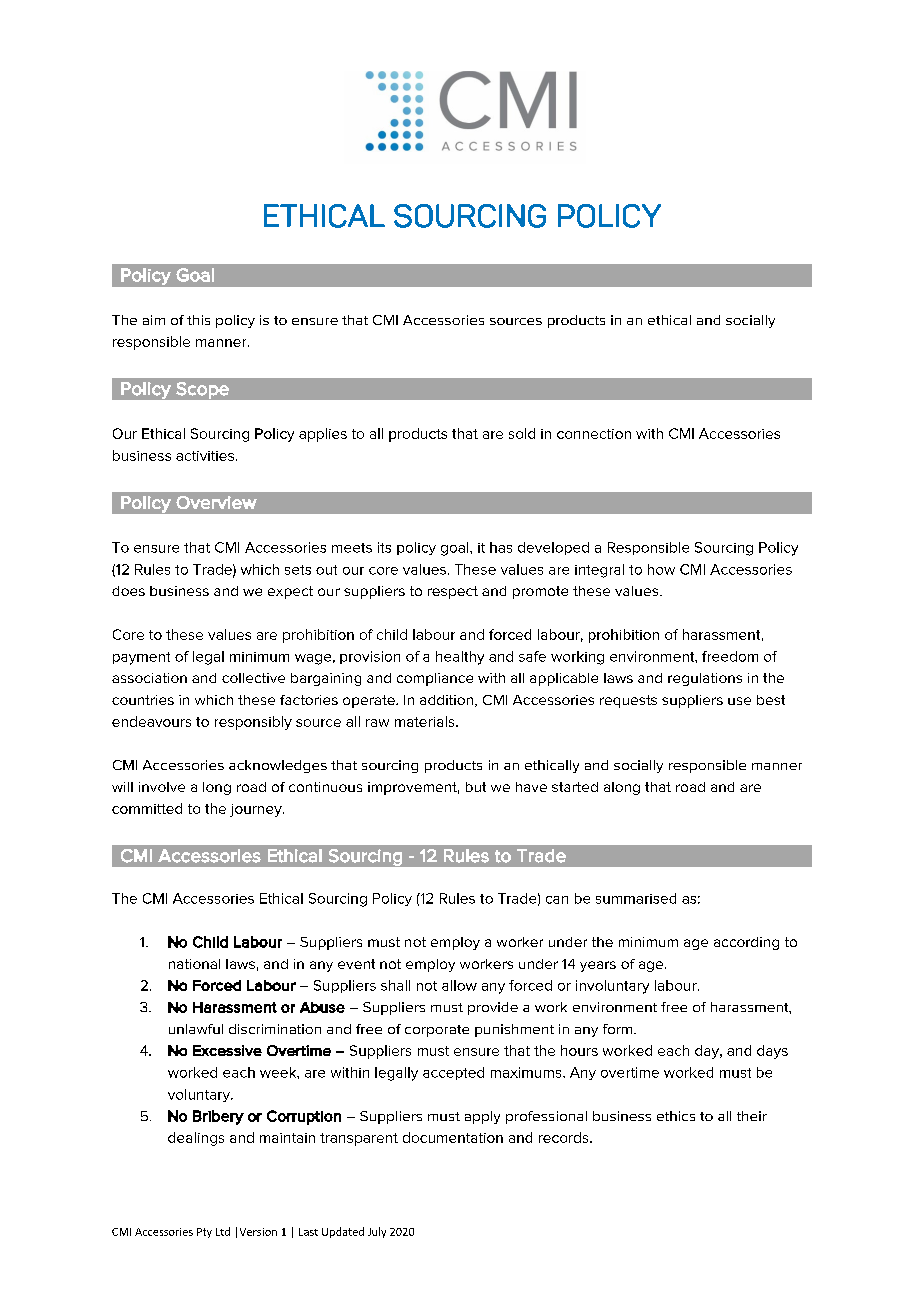  Describe the element at coordinates (522, 433) in the image. I see `sold` at that location.
